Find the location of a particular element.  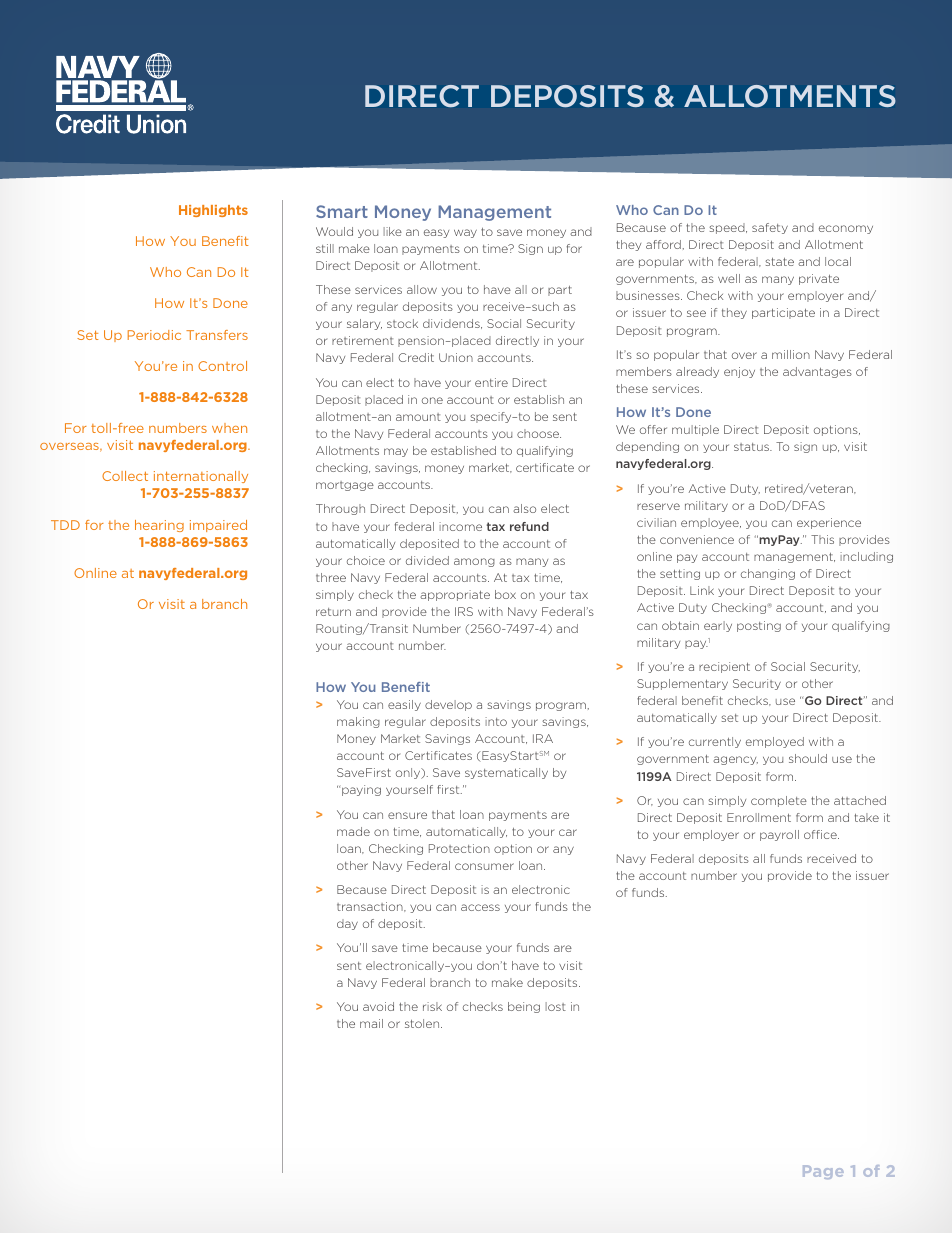

Highlights is located at coordinates (213, 211).
